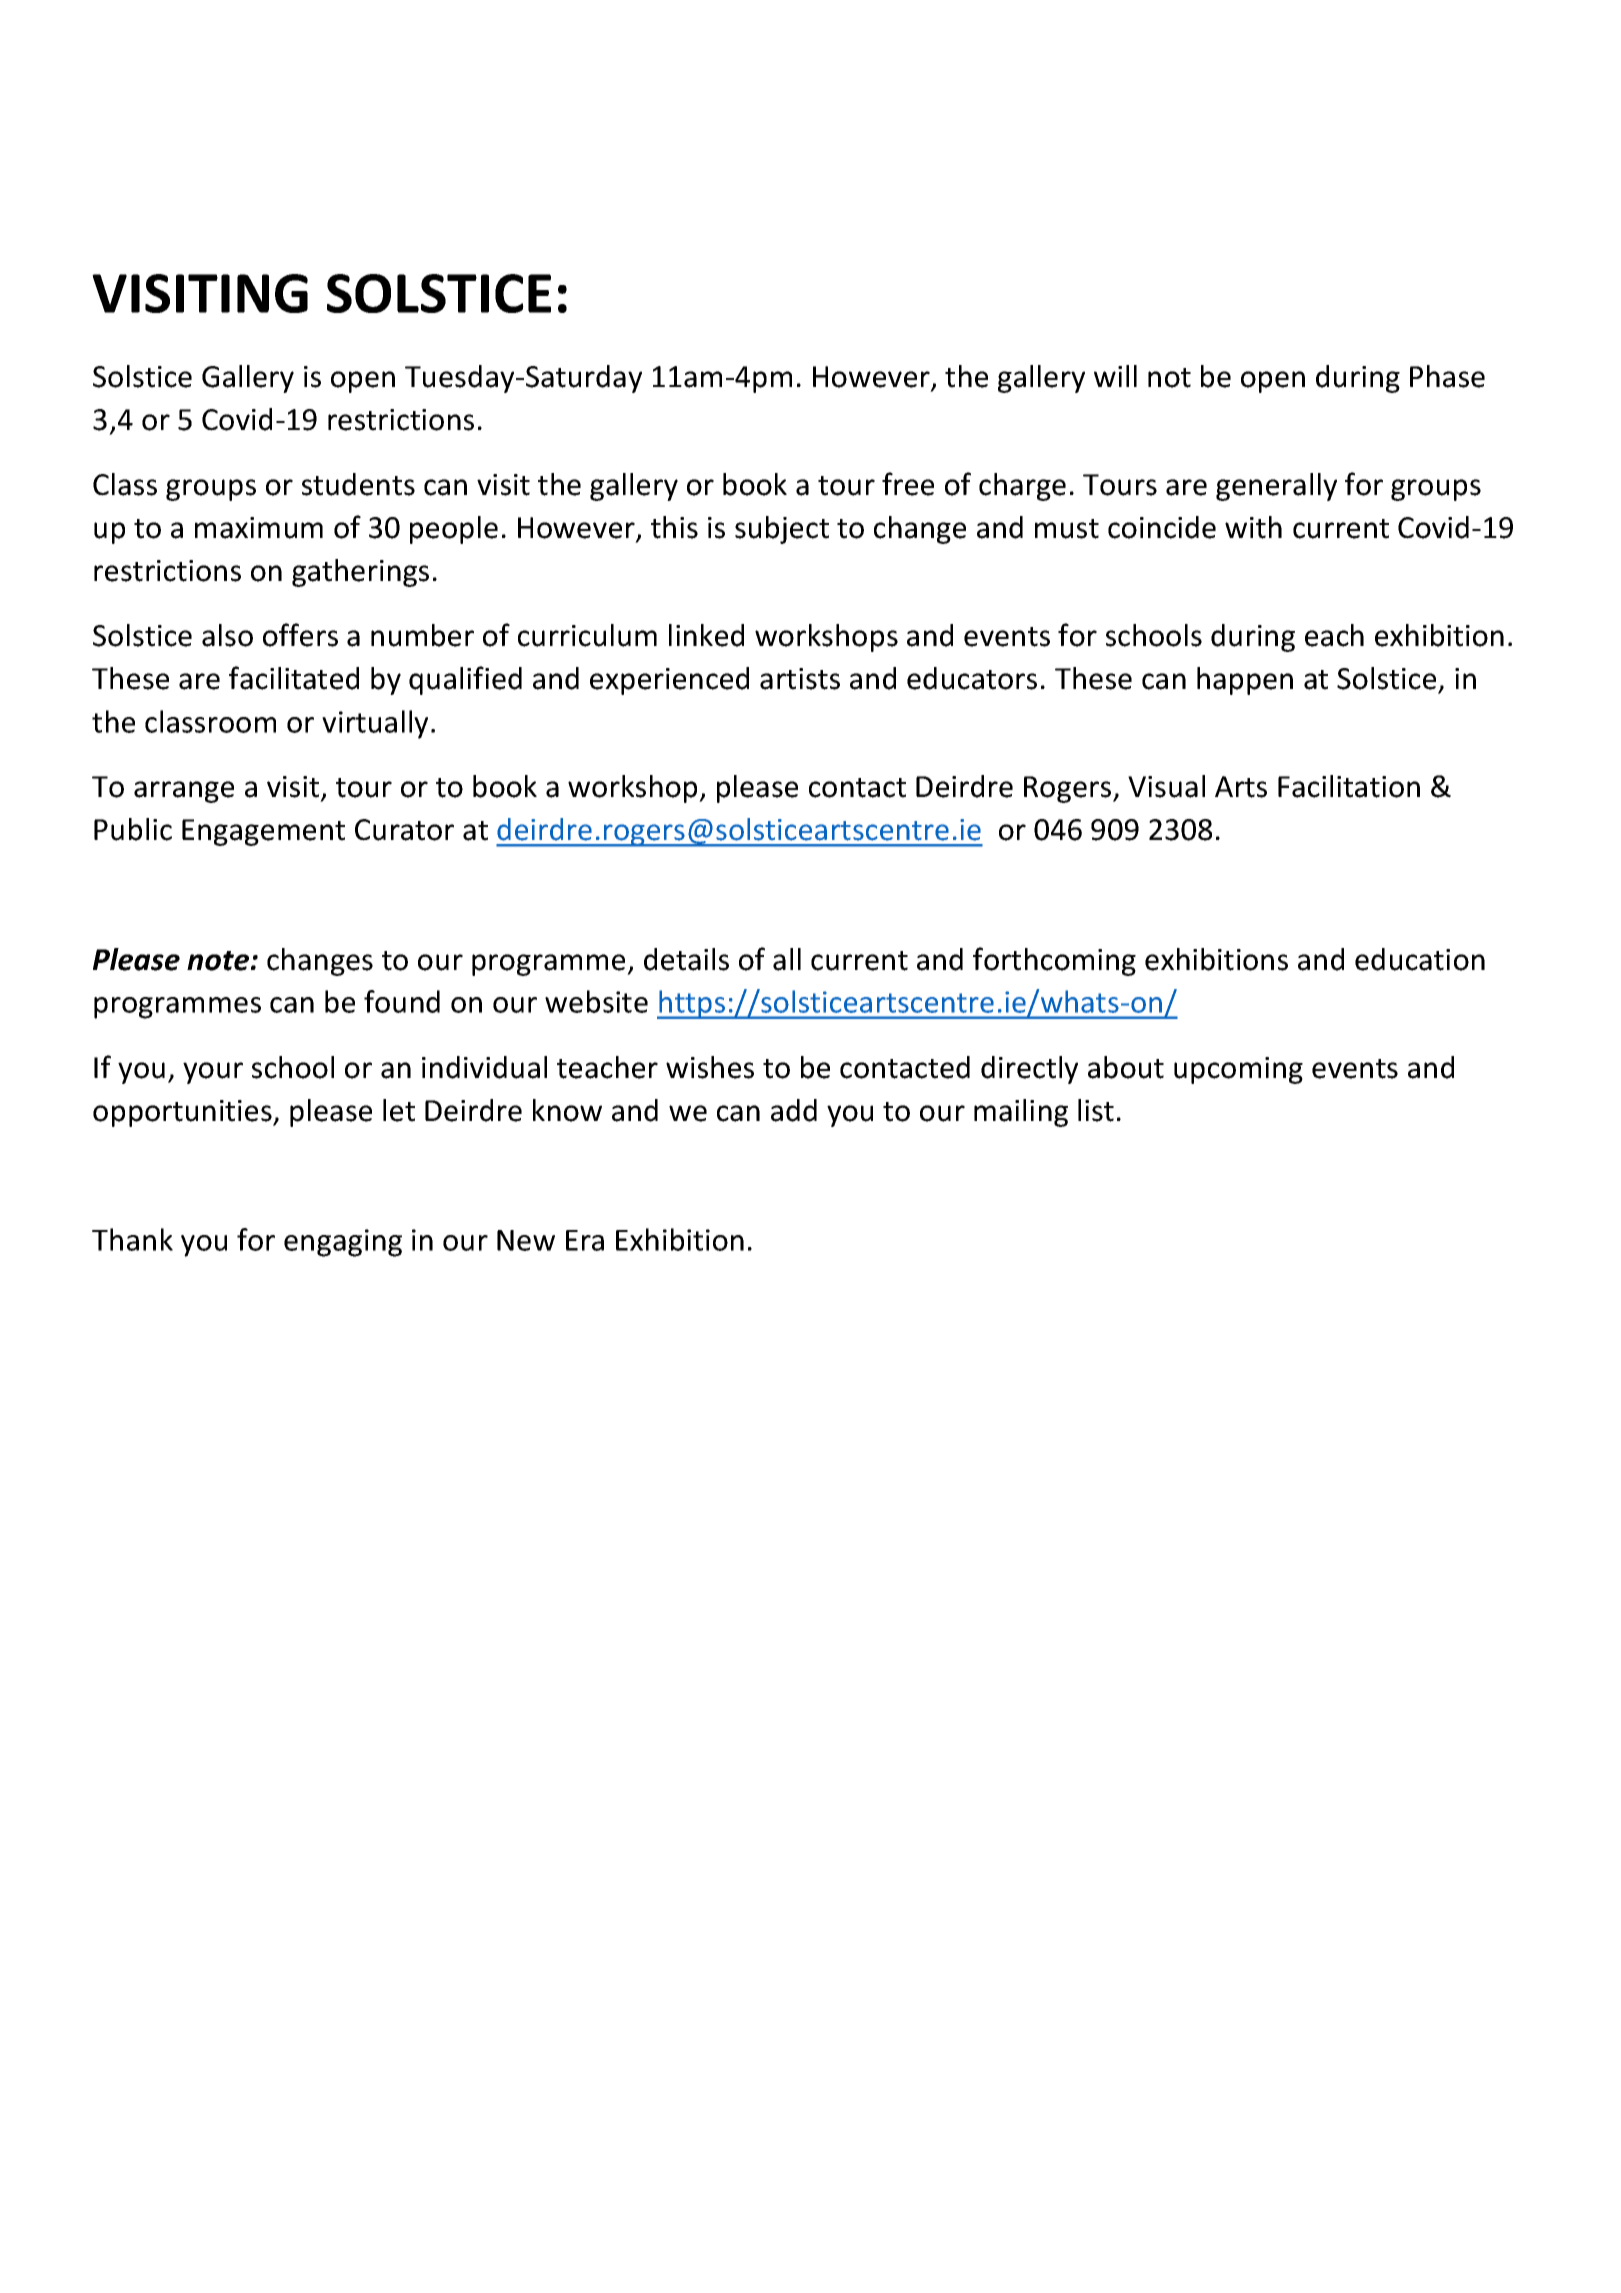 Image resolution: width=1621 pixels, height=2293 pixels. I want to click on with, so click(1253, 527).
